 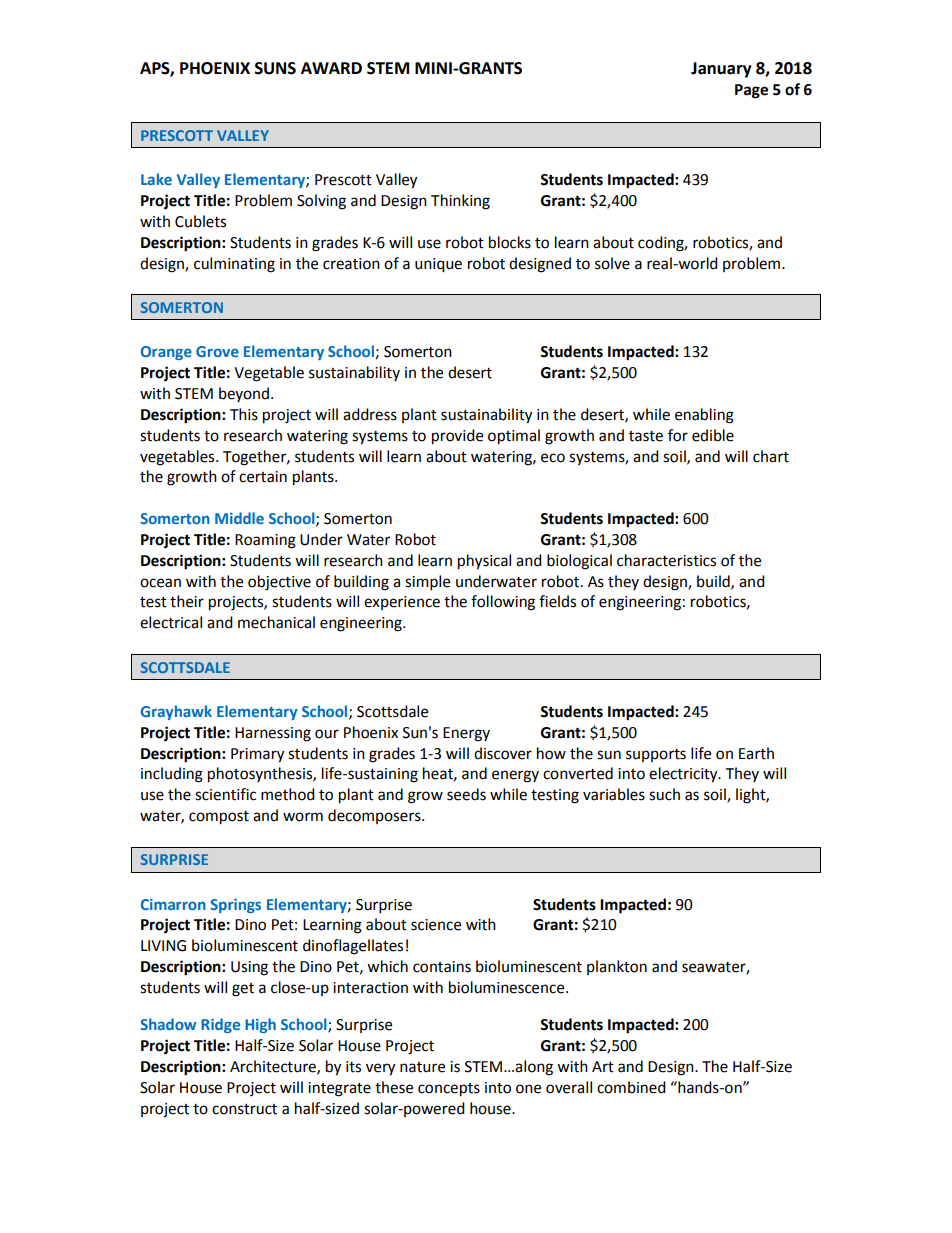 I want to click on SUNS, so click(x=275, y=68).
